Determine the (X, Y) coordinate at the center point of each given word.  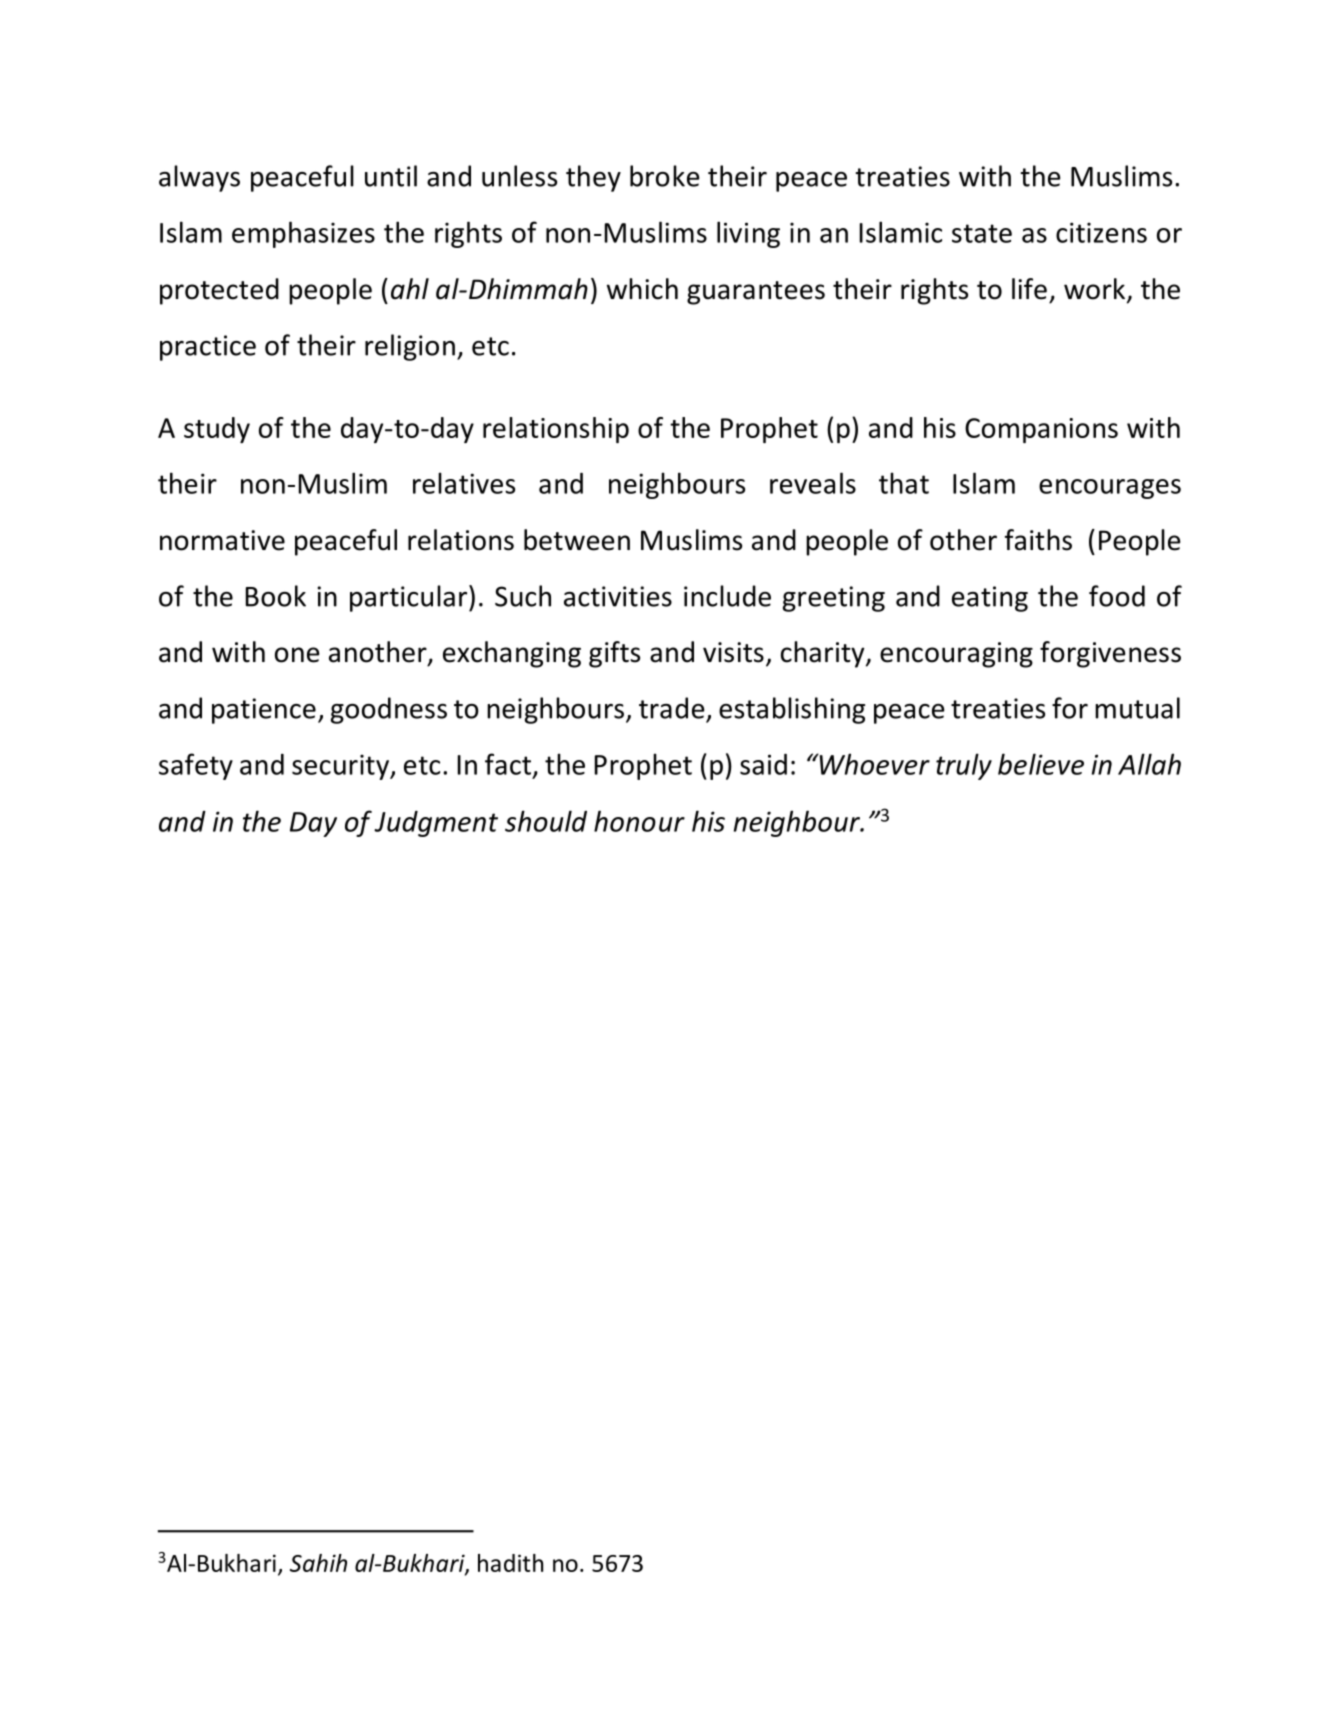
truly (964, 766)
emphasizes (303, 234)
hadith (510, 1563)
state (982, 233)
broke (665, 176)
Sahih (318, 1563)
